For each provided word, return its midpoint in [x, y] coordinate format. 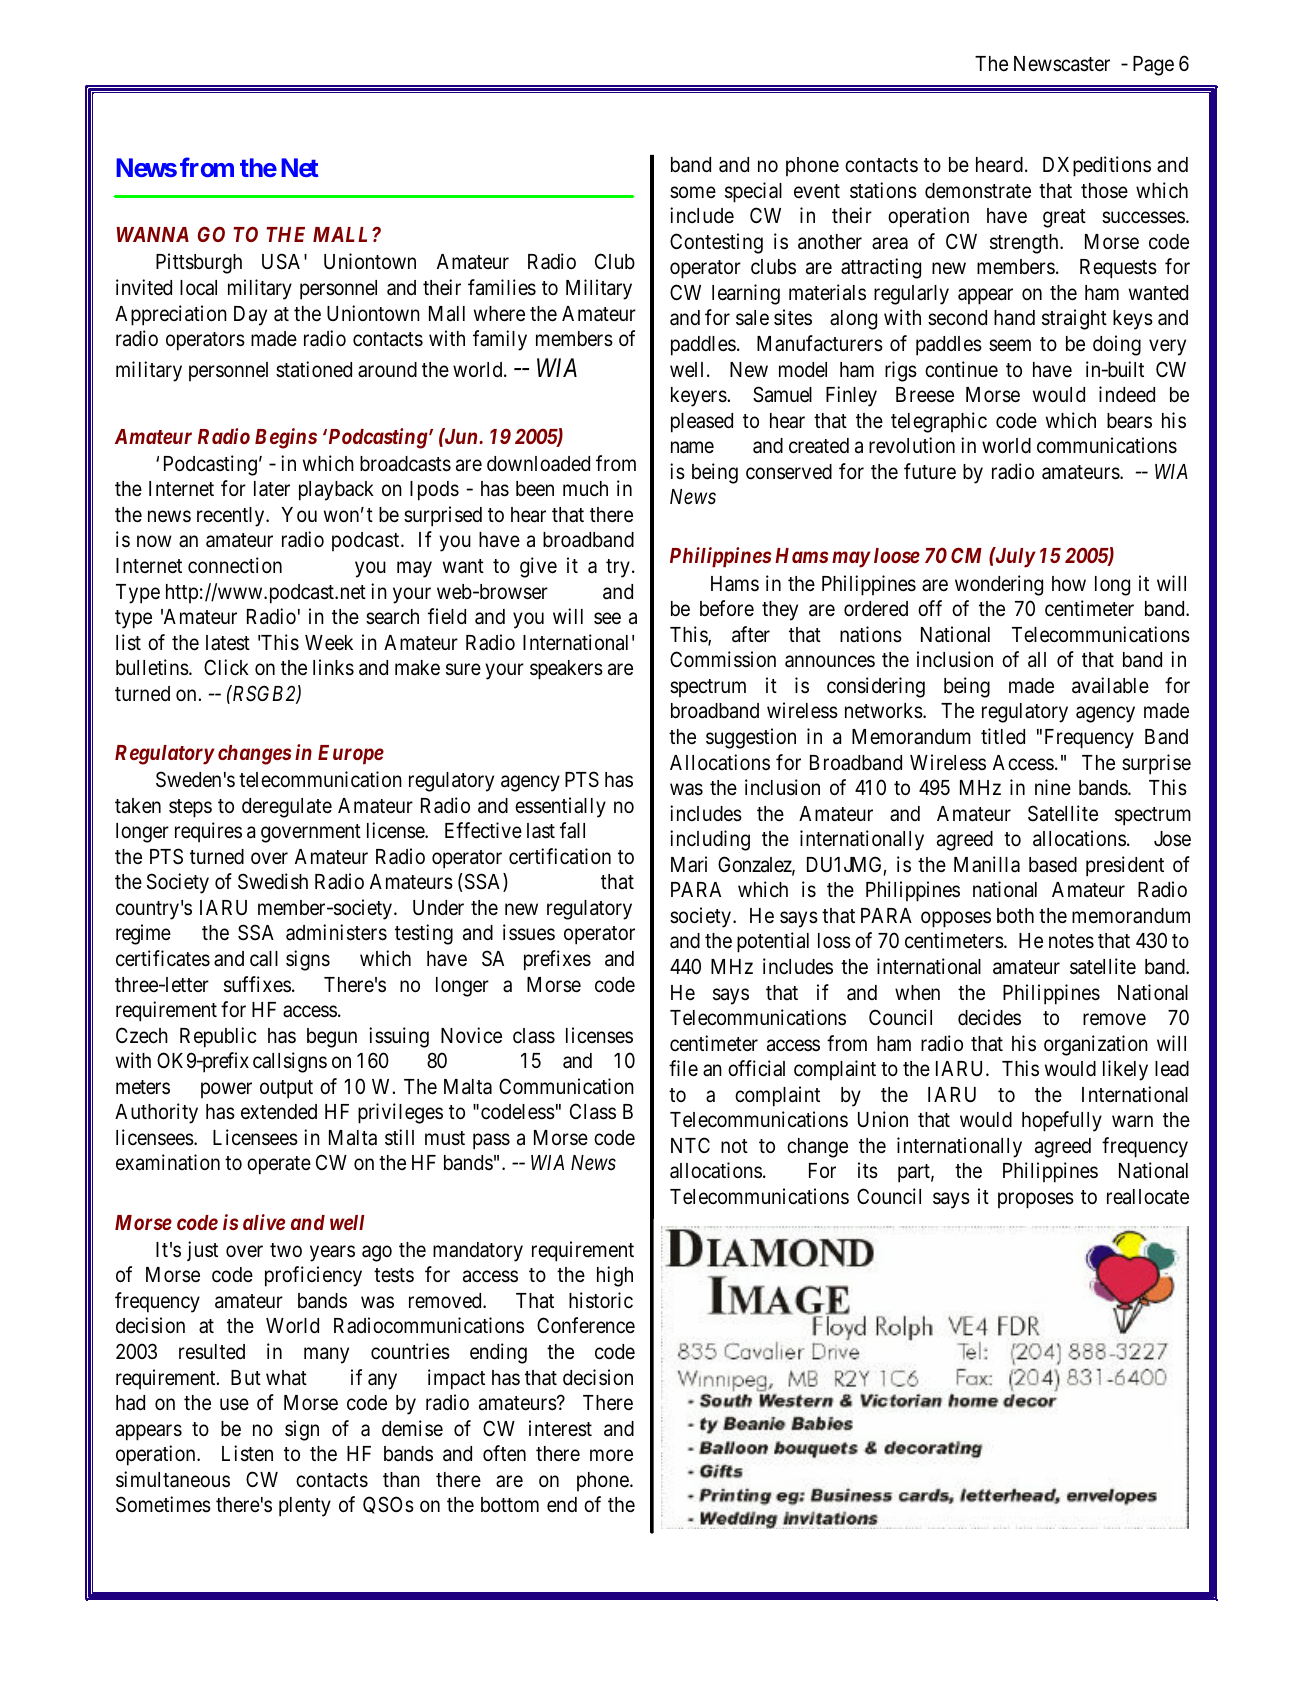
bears [1129, 421]
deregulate [287, 808]
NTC [690, 1145]
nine [1053, 787]
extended [279, 1112]
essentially [560, 807]
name [692, 448]
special [753, 192]
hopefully [1062, 1121]
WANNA [153, 234]
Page [1153, 66]
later [272, 489]
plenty [305, 1507]
